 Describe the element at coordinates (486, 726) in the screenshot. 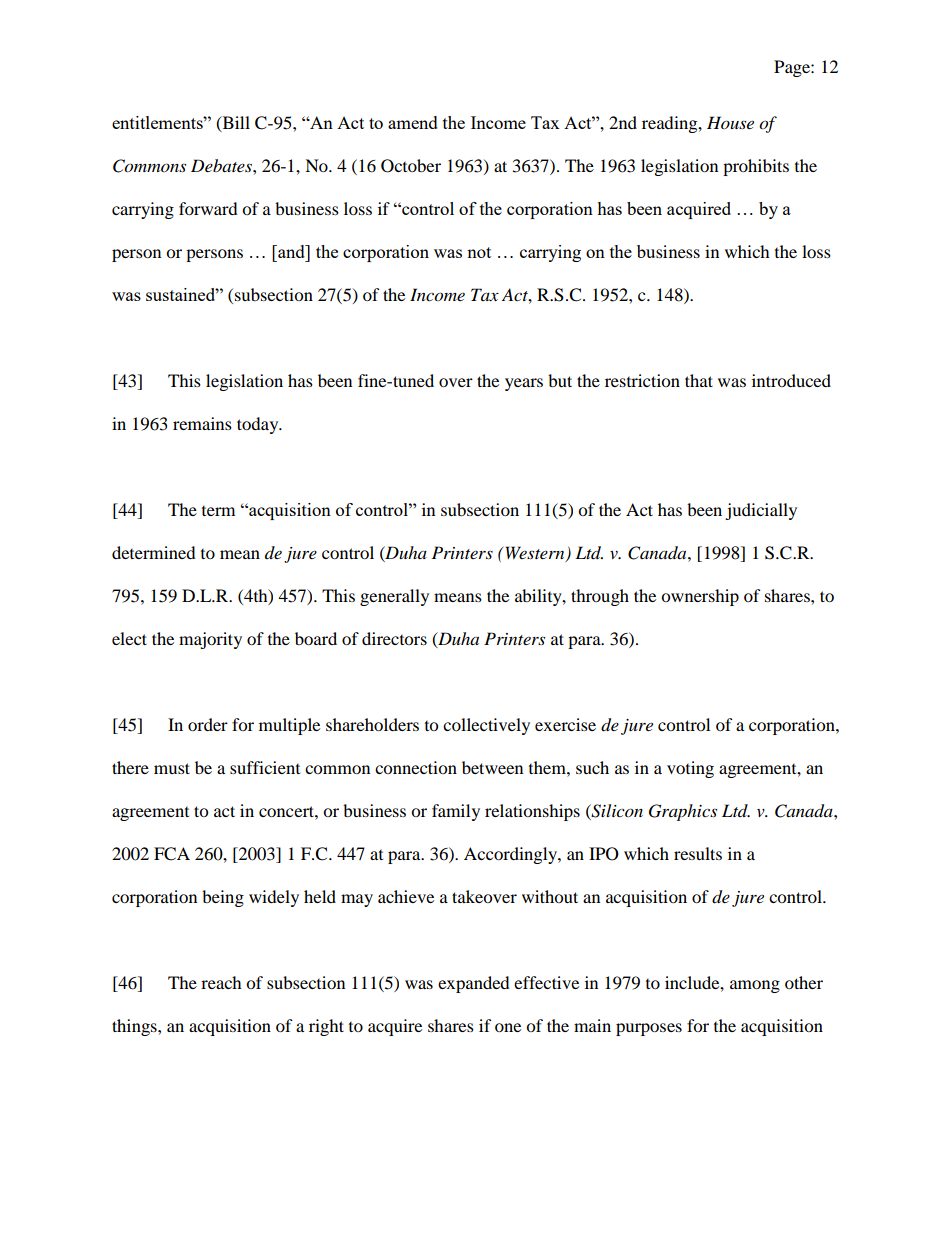

I see `collectively` at that location.
